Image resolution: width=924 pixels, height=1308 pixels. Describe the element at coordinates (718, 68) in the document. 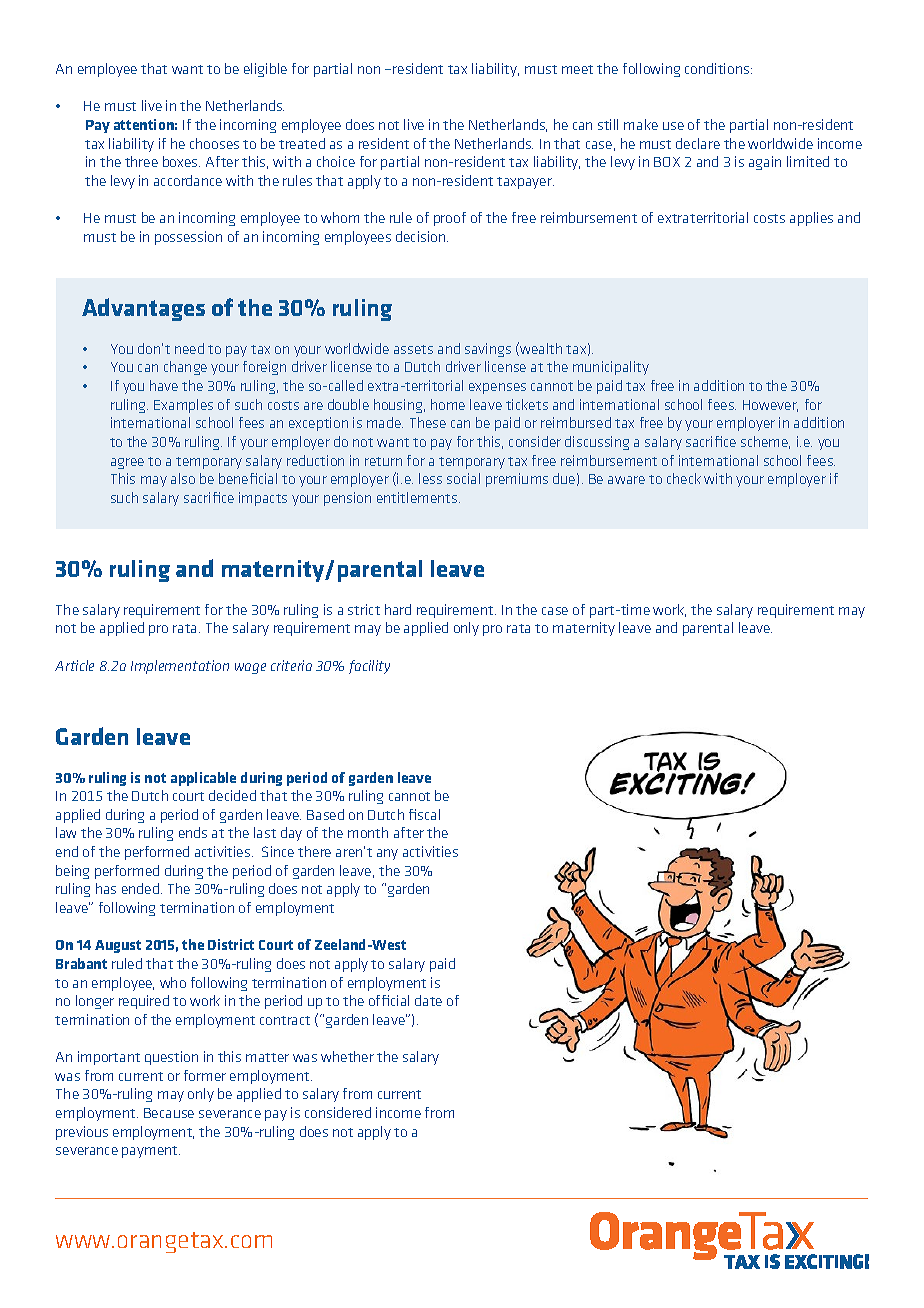

I see `conditions` at that location.
